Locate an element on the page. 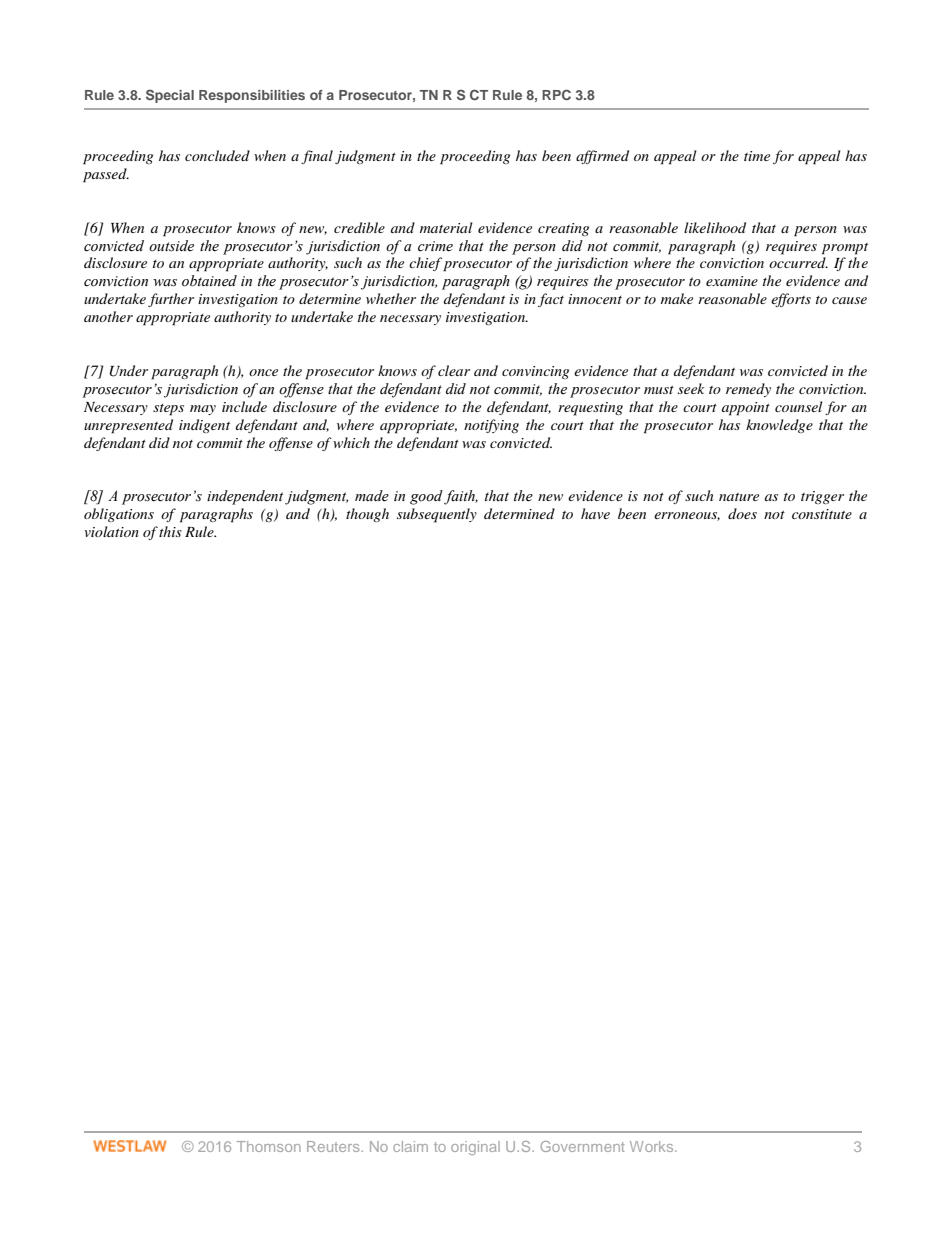  time is located at coordinates (757, 156).
